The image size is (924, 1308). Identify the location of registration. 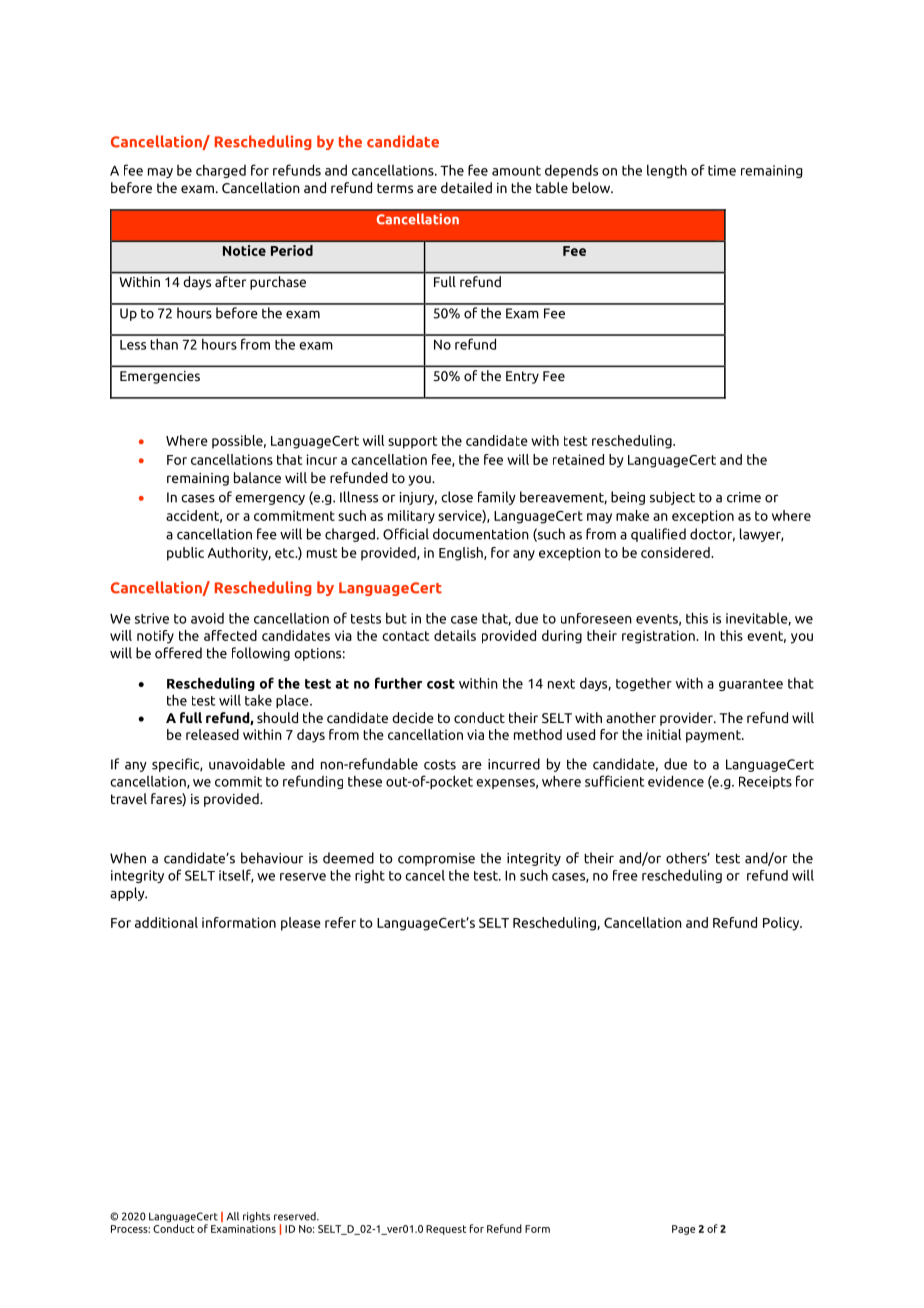
(659, 637).
